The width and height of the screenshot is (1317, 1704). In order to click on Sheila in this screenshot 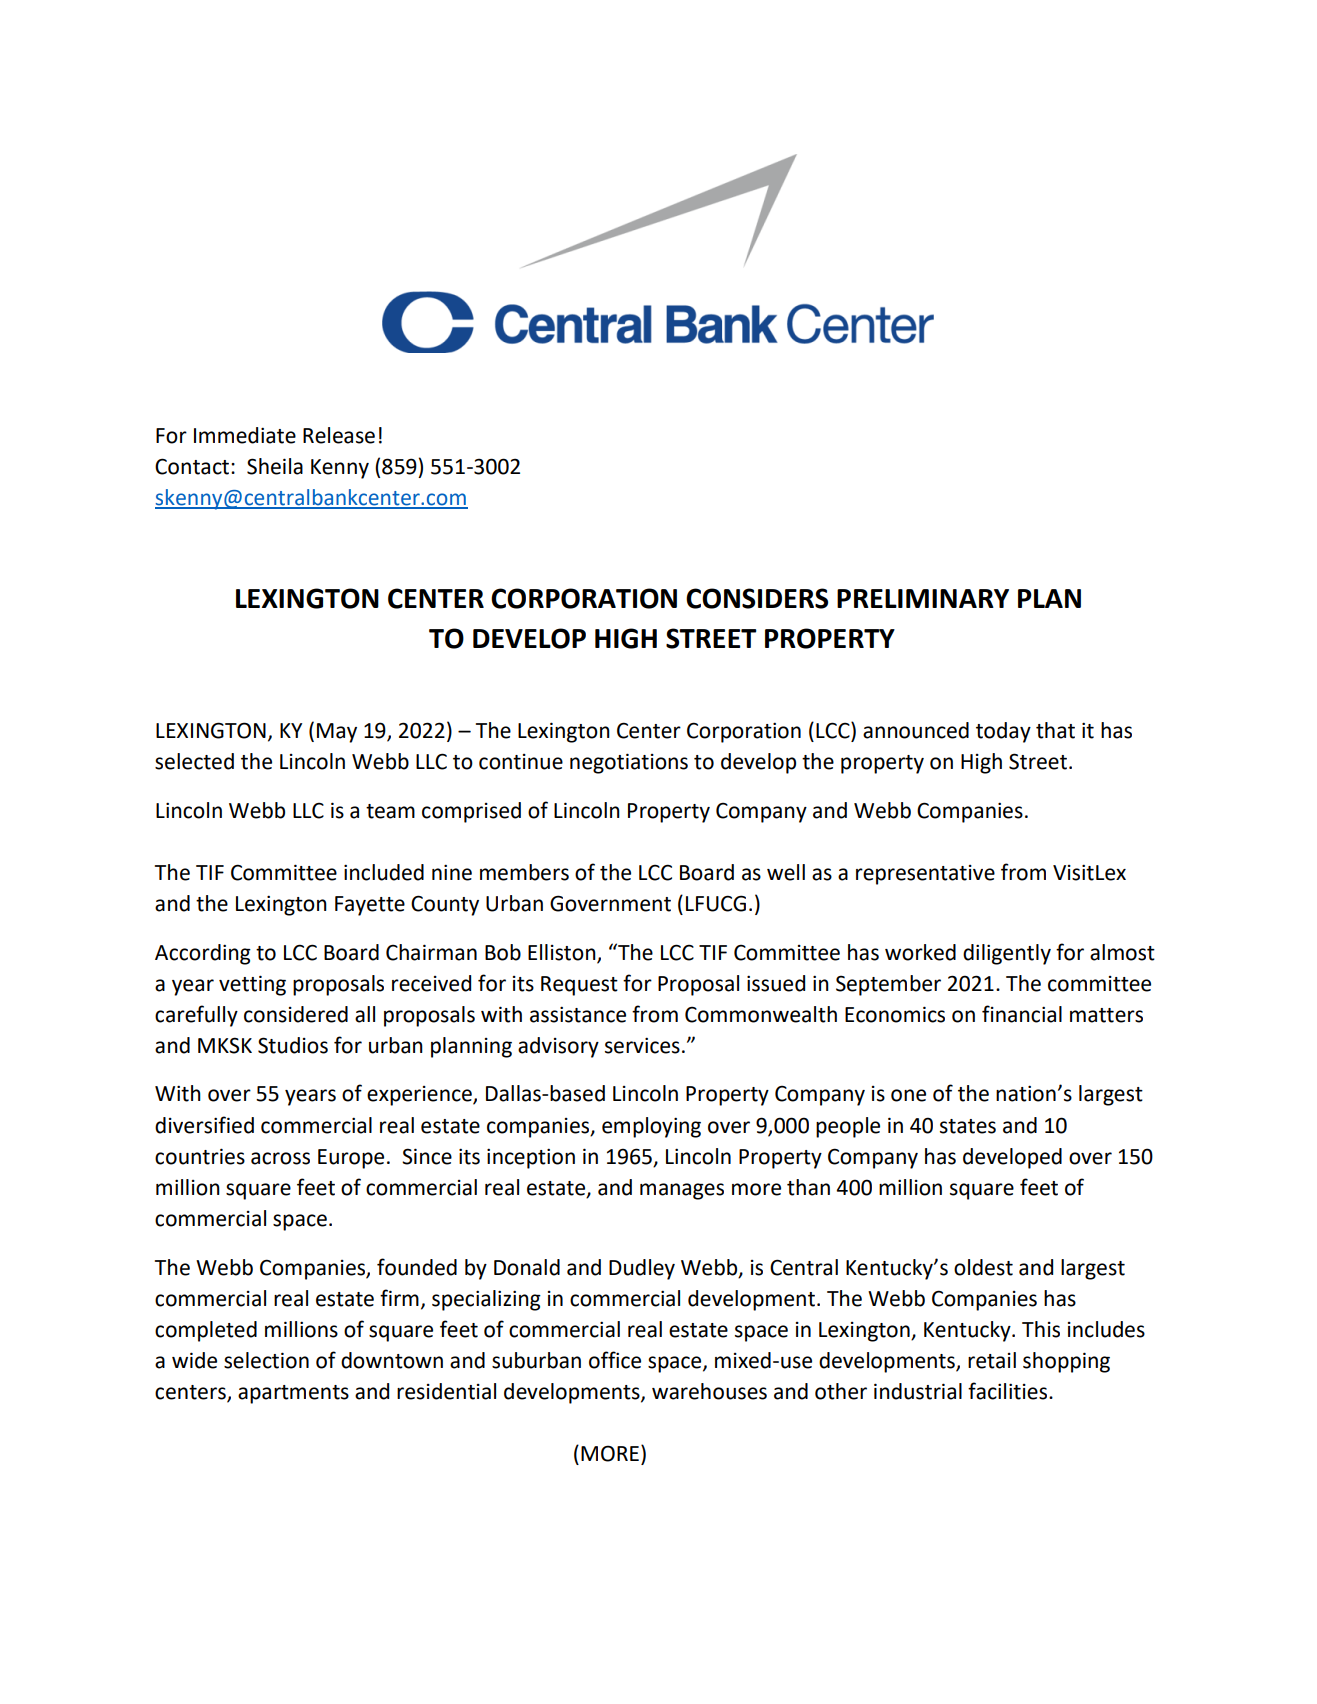, I will do `click(275, 466)`.
